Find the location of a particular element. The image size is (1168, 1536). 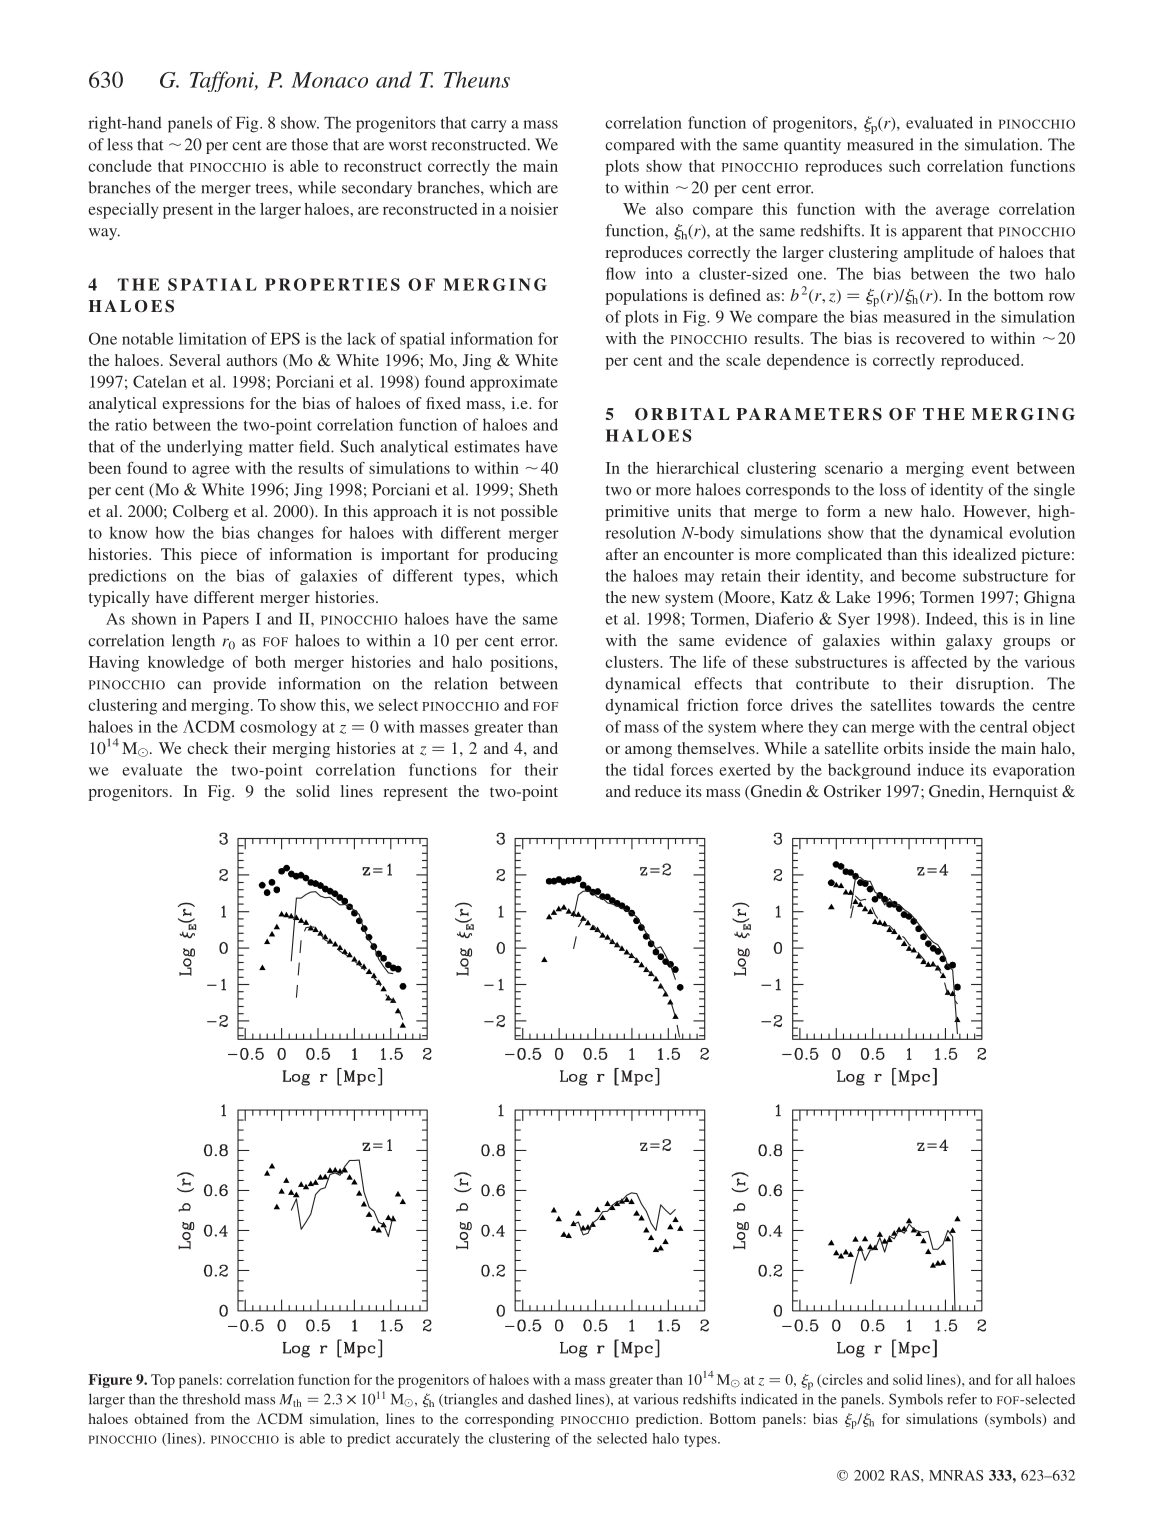

dashed is located at coordinates (549, 1399).
